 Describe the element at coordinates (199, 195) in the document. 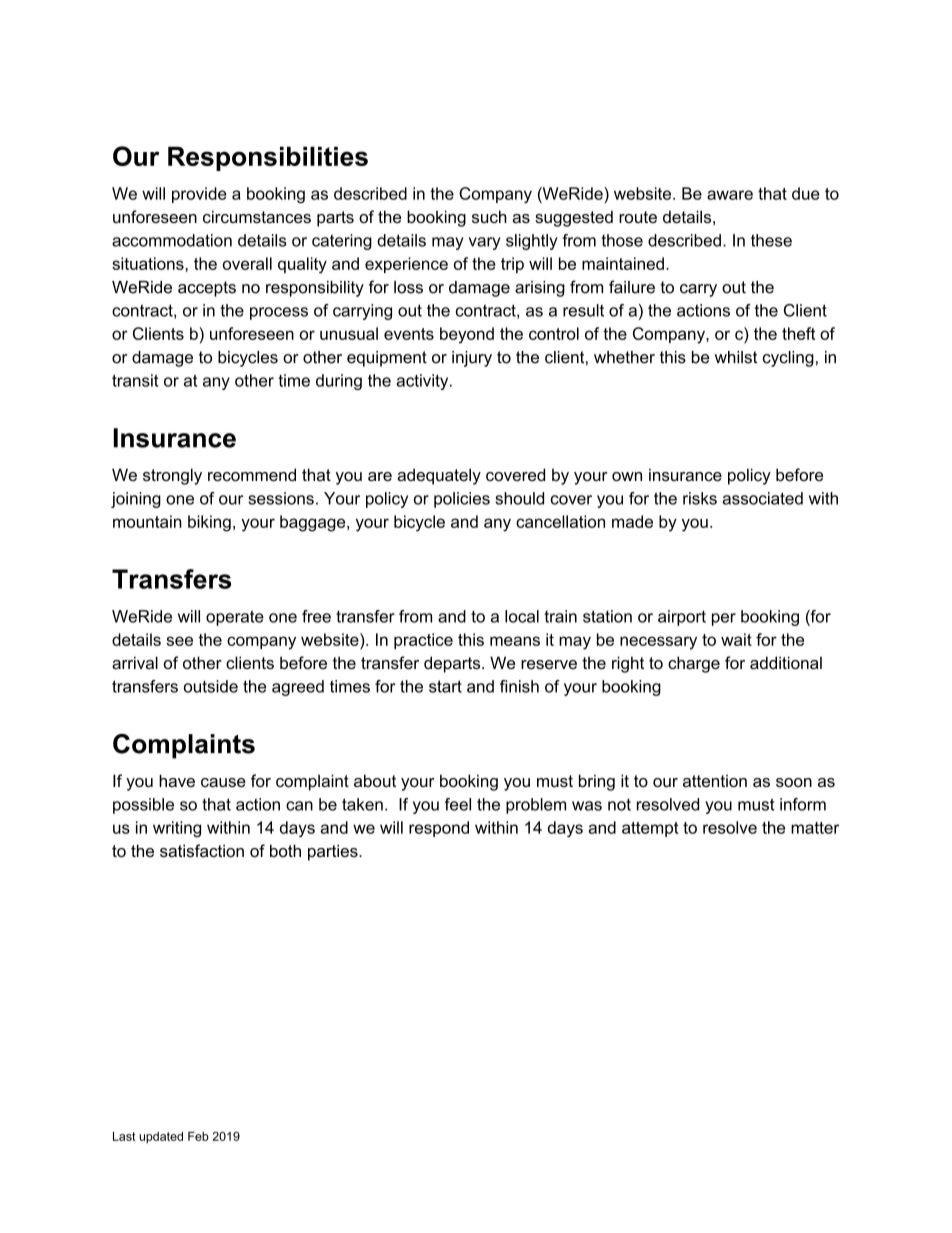

I see `provide` at that location.
